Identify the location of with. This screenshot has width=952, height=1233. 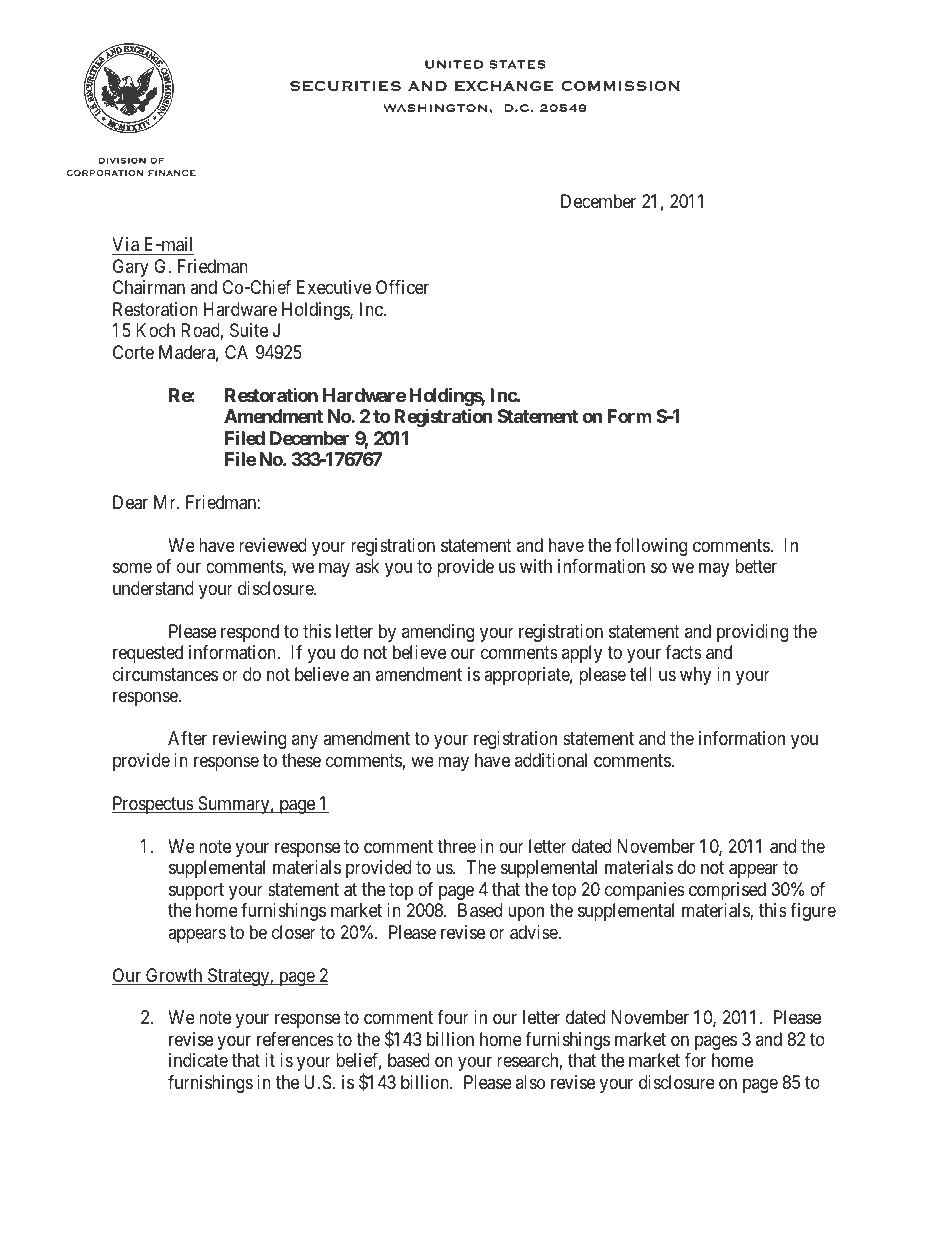
(536, 566).
